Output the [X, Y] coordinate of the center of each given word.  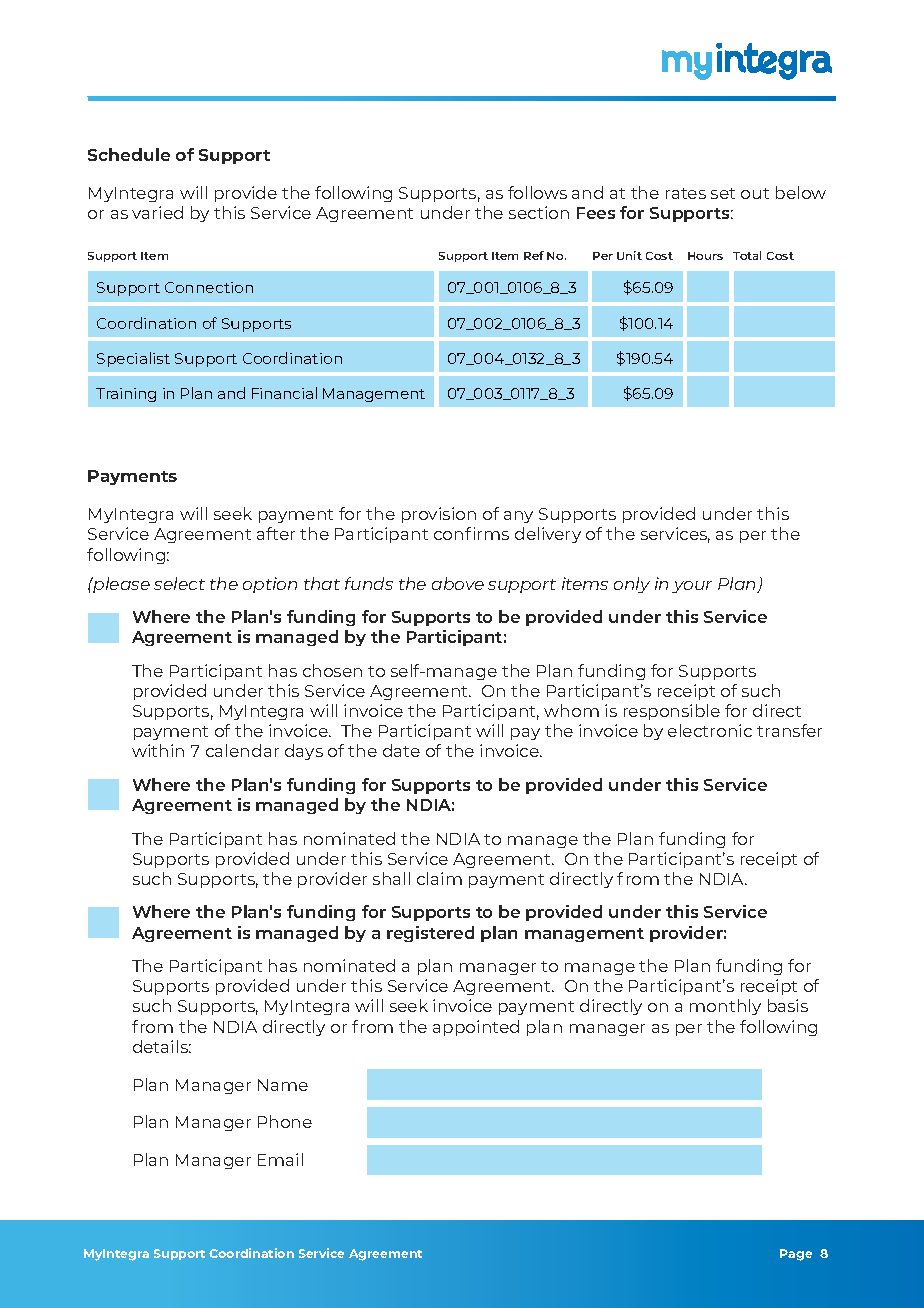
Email [280, 1159]
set [723, 193]
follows [537, 192]
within [158, 750]
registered [430, 934]
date [401, 750]
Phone [285, 1121]
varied [157, 212]
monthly [725, 1007]
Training [126, 395]
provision [439, 515]
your [692, 587]
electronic [710, 730]
